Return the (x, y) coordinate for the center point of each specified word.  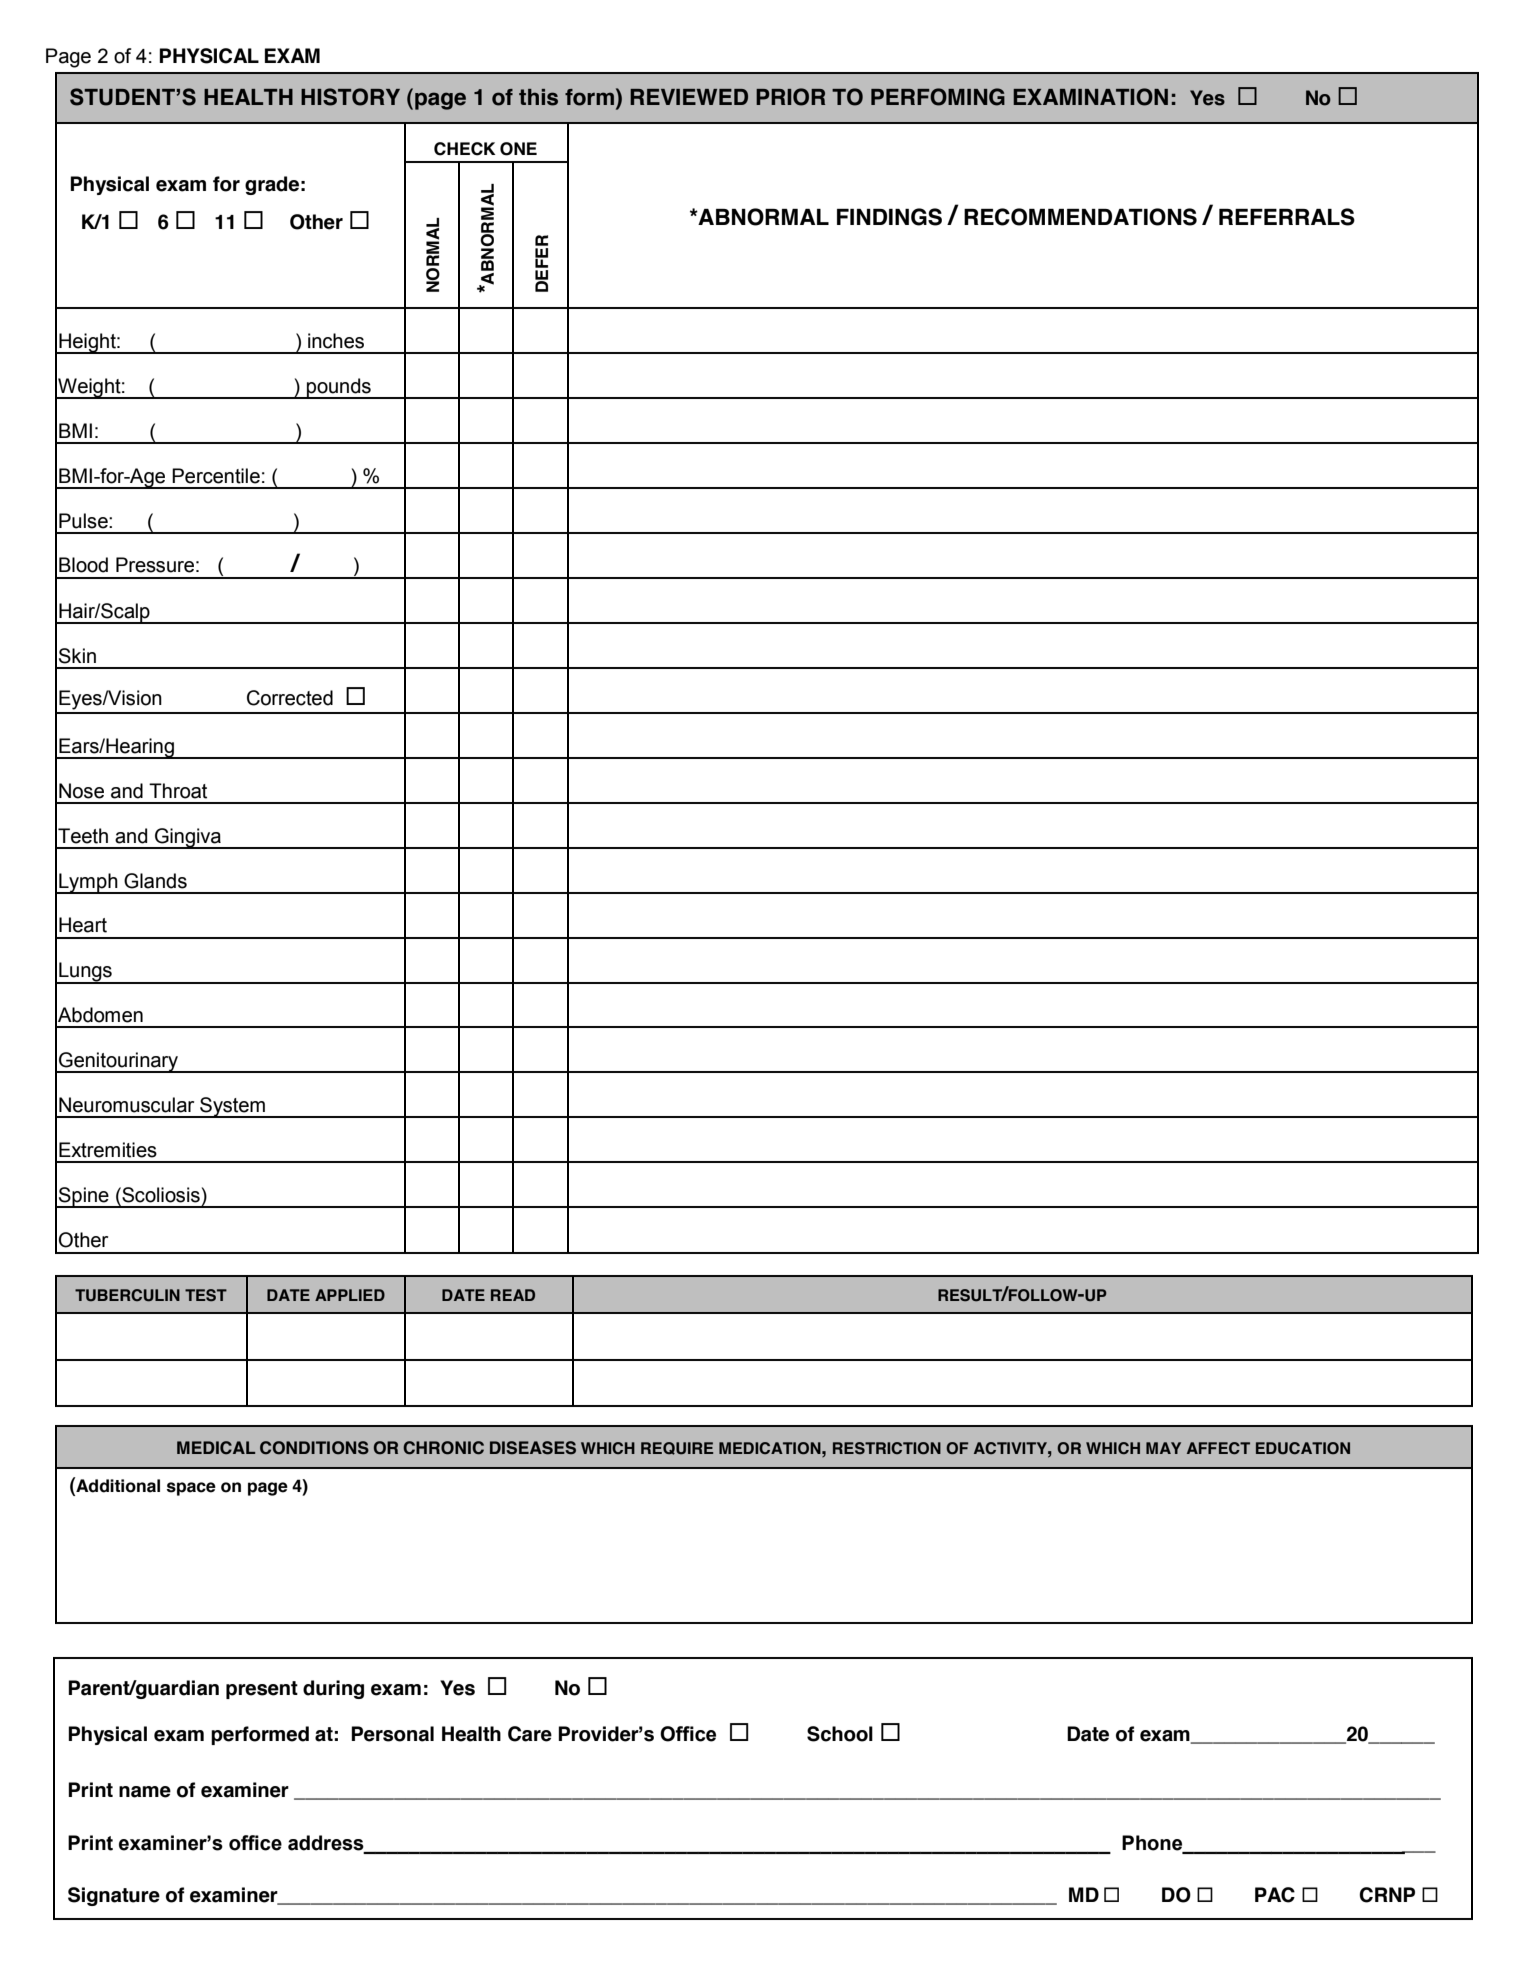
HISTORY (350, 97)
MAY (1163, 1448)
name (145, 1792)
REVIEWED (689, 97)
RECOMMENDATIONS (1080, 217)
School (840, 1734)
